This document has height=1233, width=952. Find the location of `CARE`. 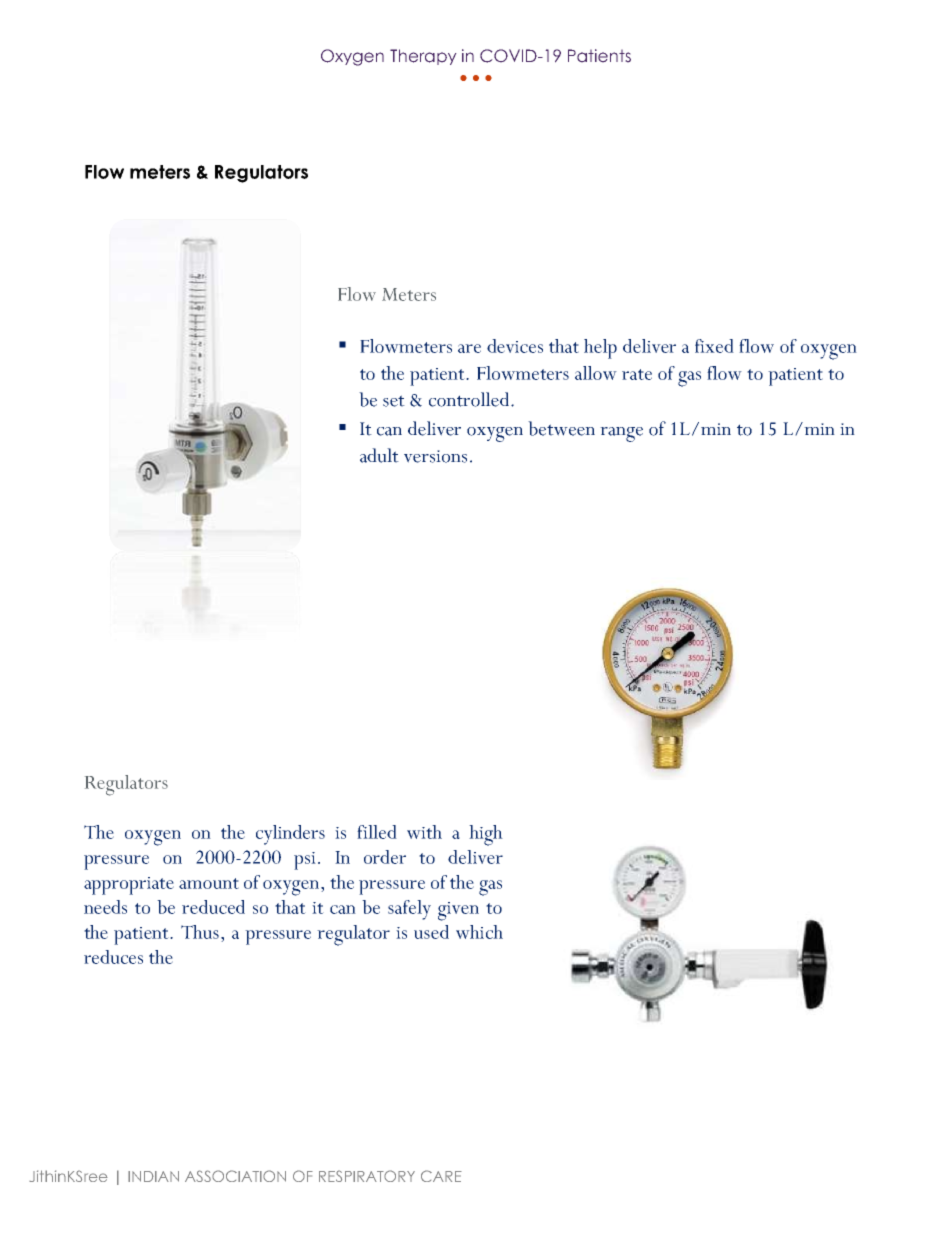

CARE is located at coordinates (441, 1176).
